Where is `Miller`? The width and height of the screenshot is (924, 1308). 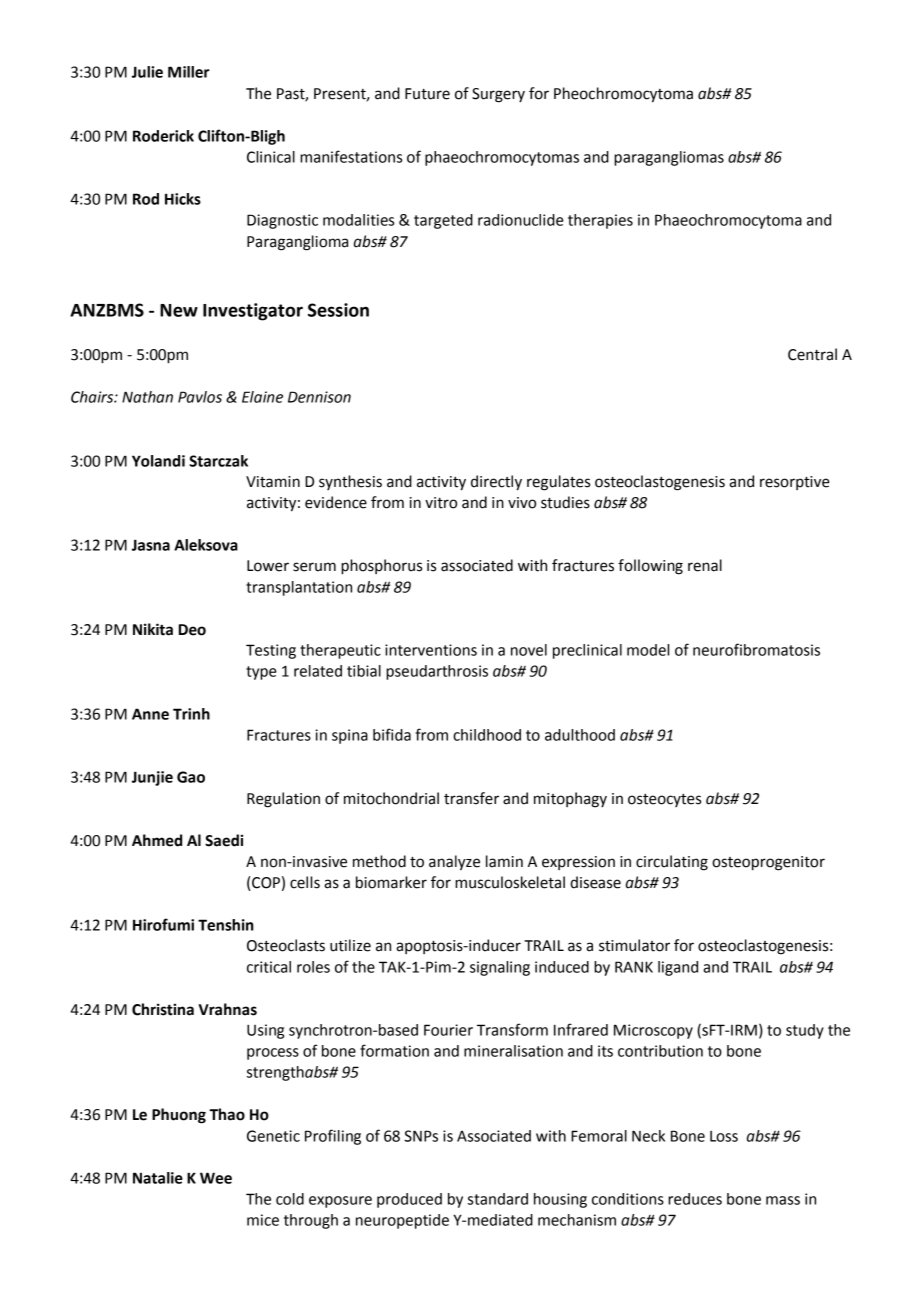
Miller is located at coordinates (189, 72).
